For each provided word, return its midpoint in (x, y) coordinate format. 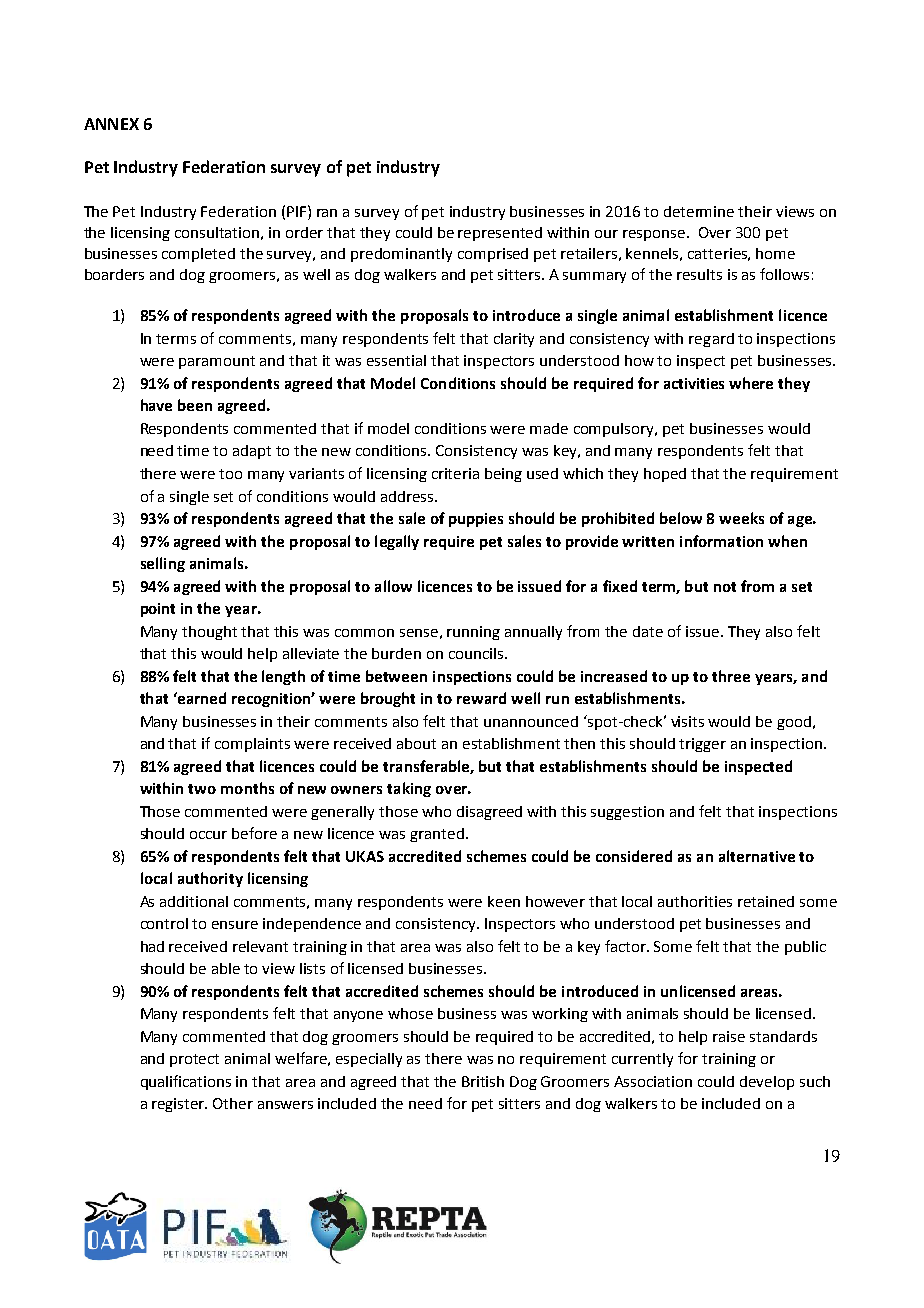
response (655, 235)
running (473, 633)
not (725, 587)
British (483, 1081)
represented (500, 234)
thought (209, 633)
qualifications (186, 1082)
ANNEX (111, 124)
